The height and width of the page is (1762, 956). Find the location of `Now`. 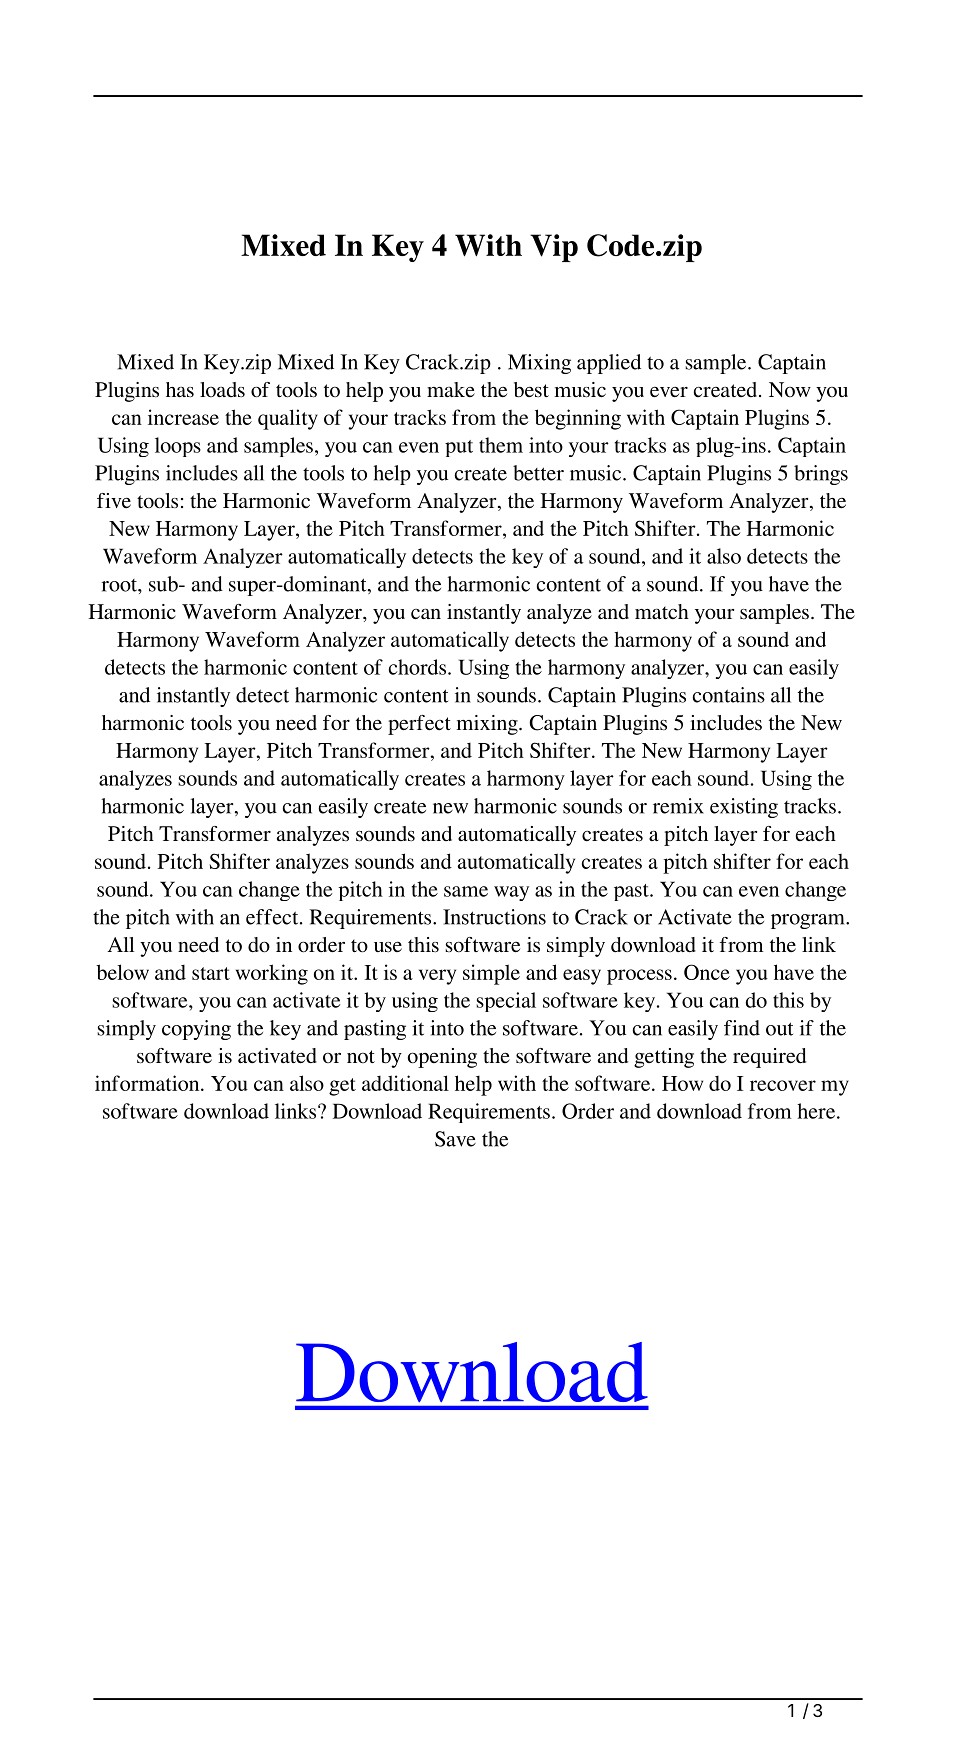

Now is located at coordinates (790, 389).
